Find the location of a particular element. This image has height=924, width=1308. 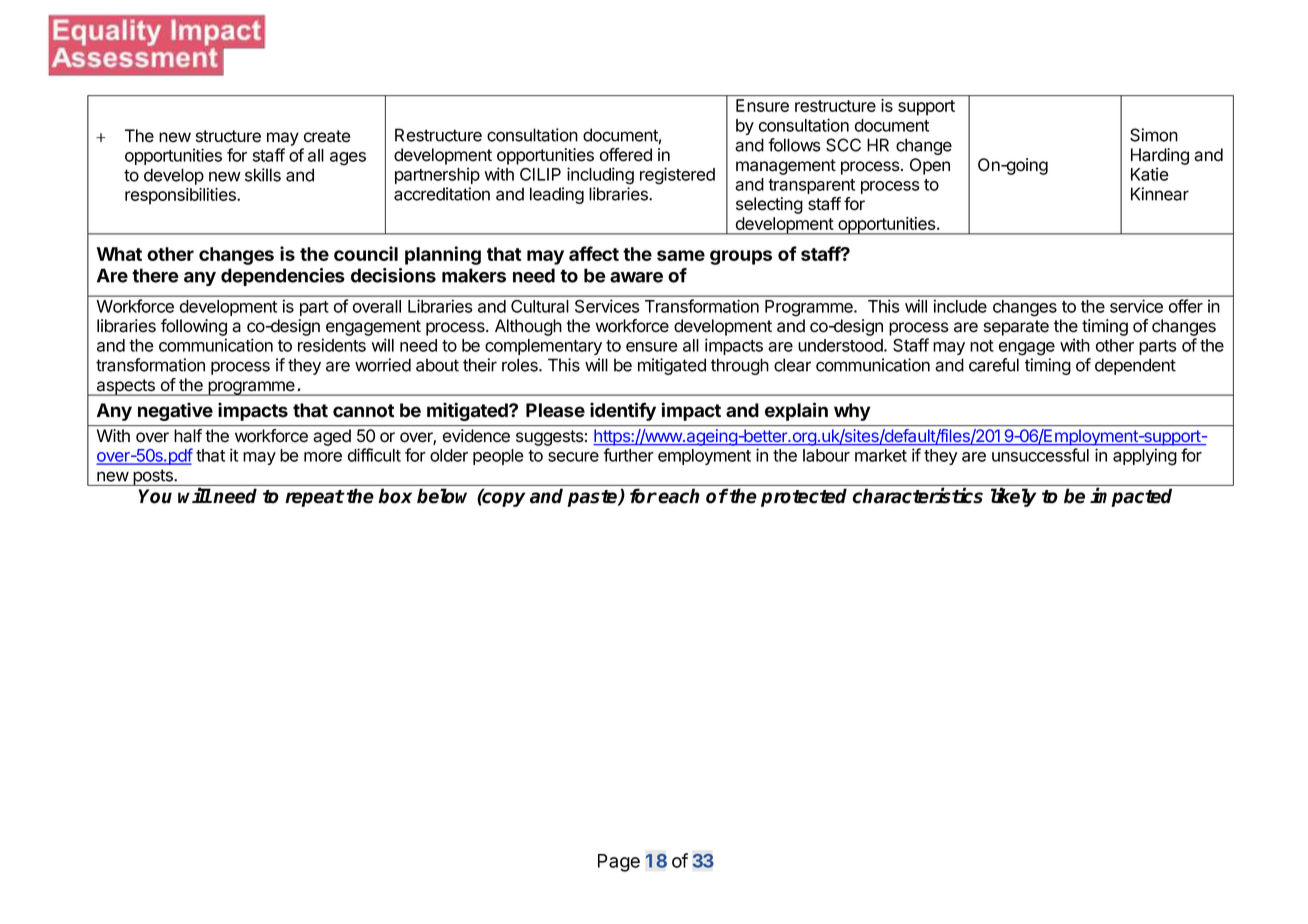

each is located at coordinates (679, 496).
